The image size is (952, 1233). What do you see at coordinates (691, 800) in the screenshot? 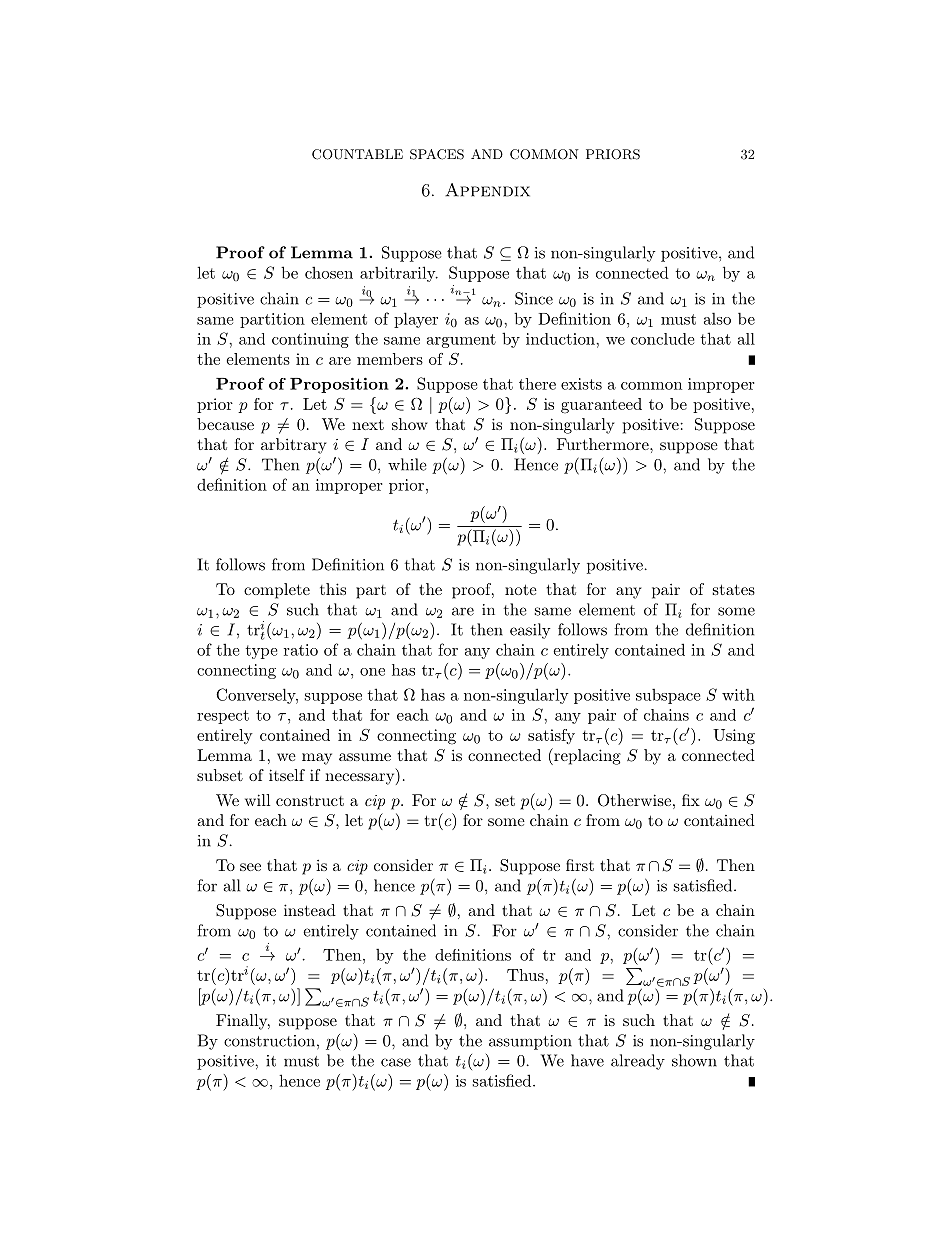
I see `fix` at bounding box center [691, 800].
